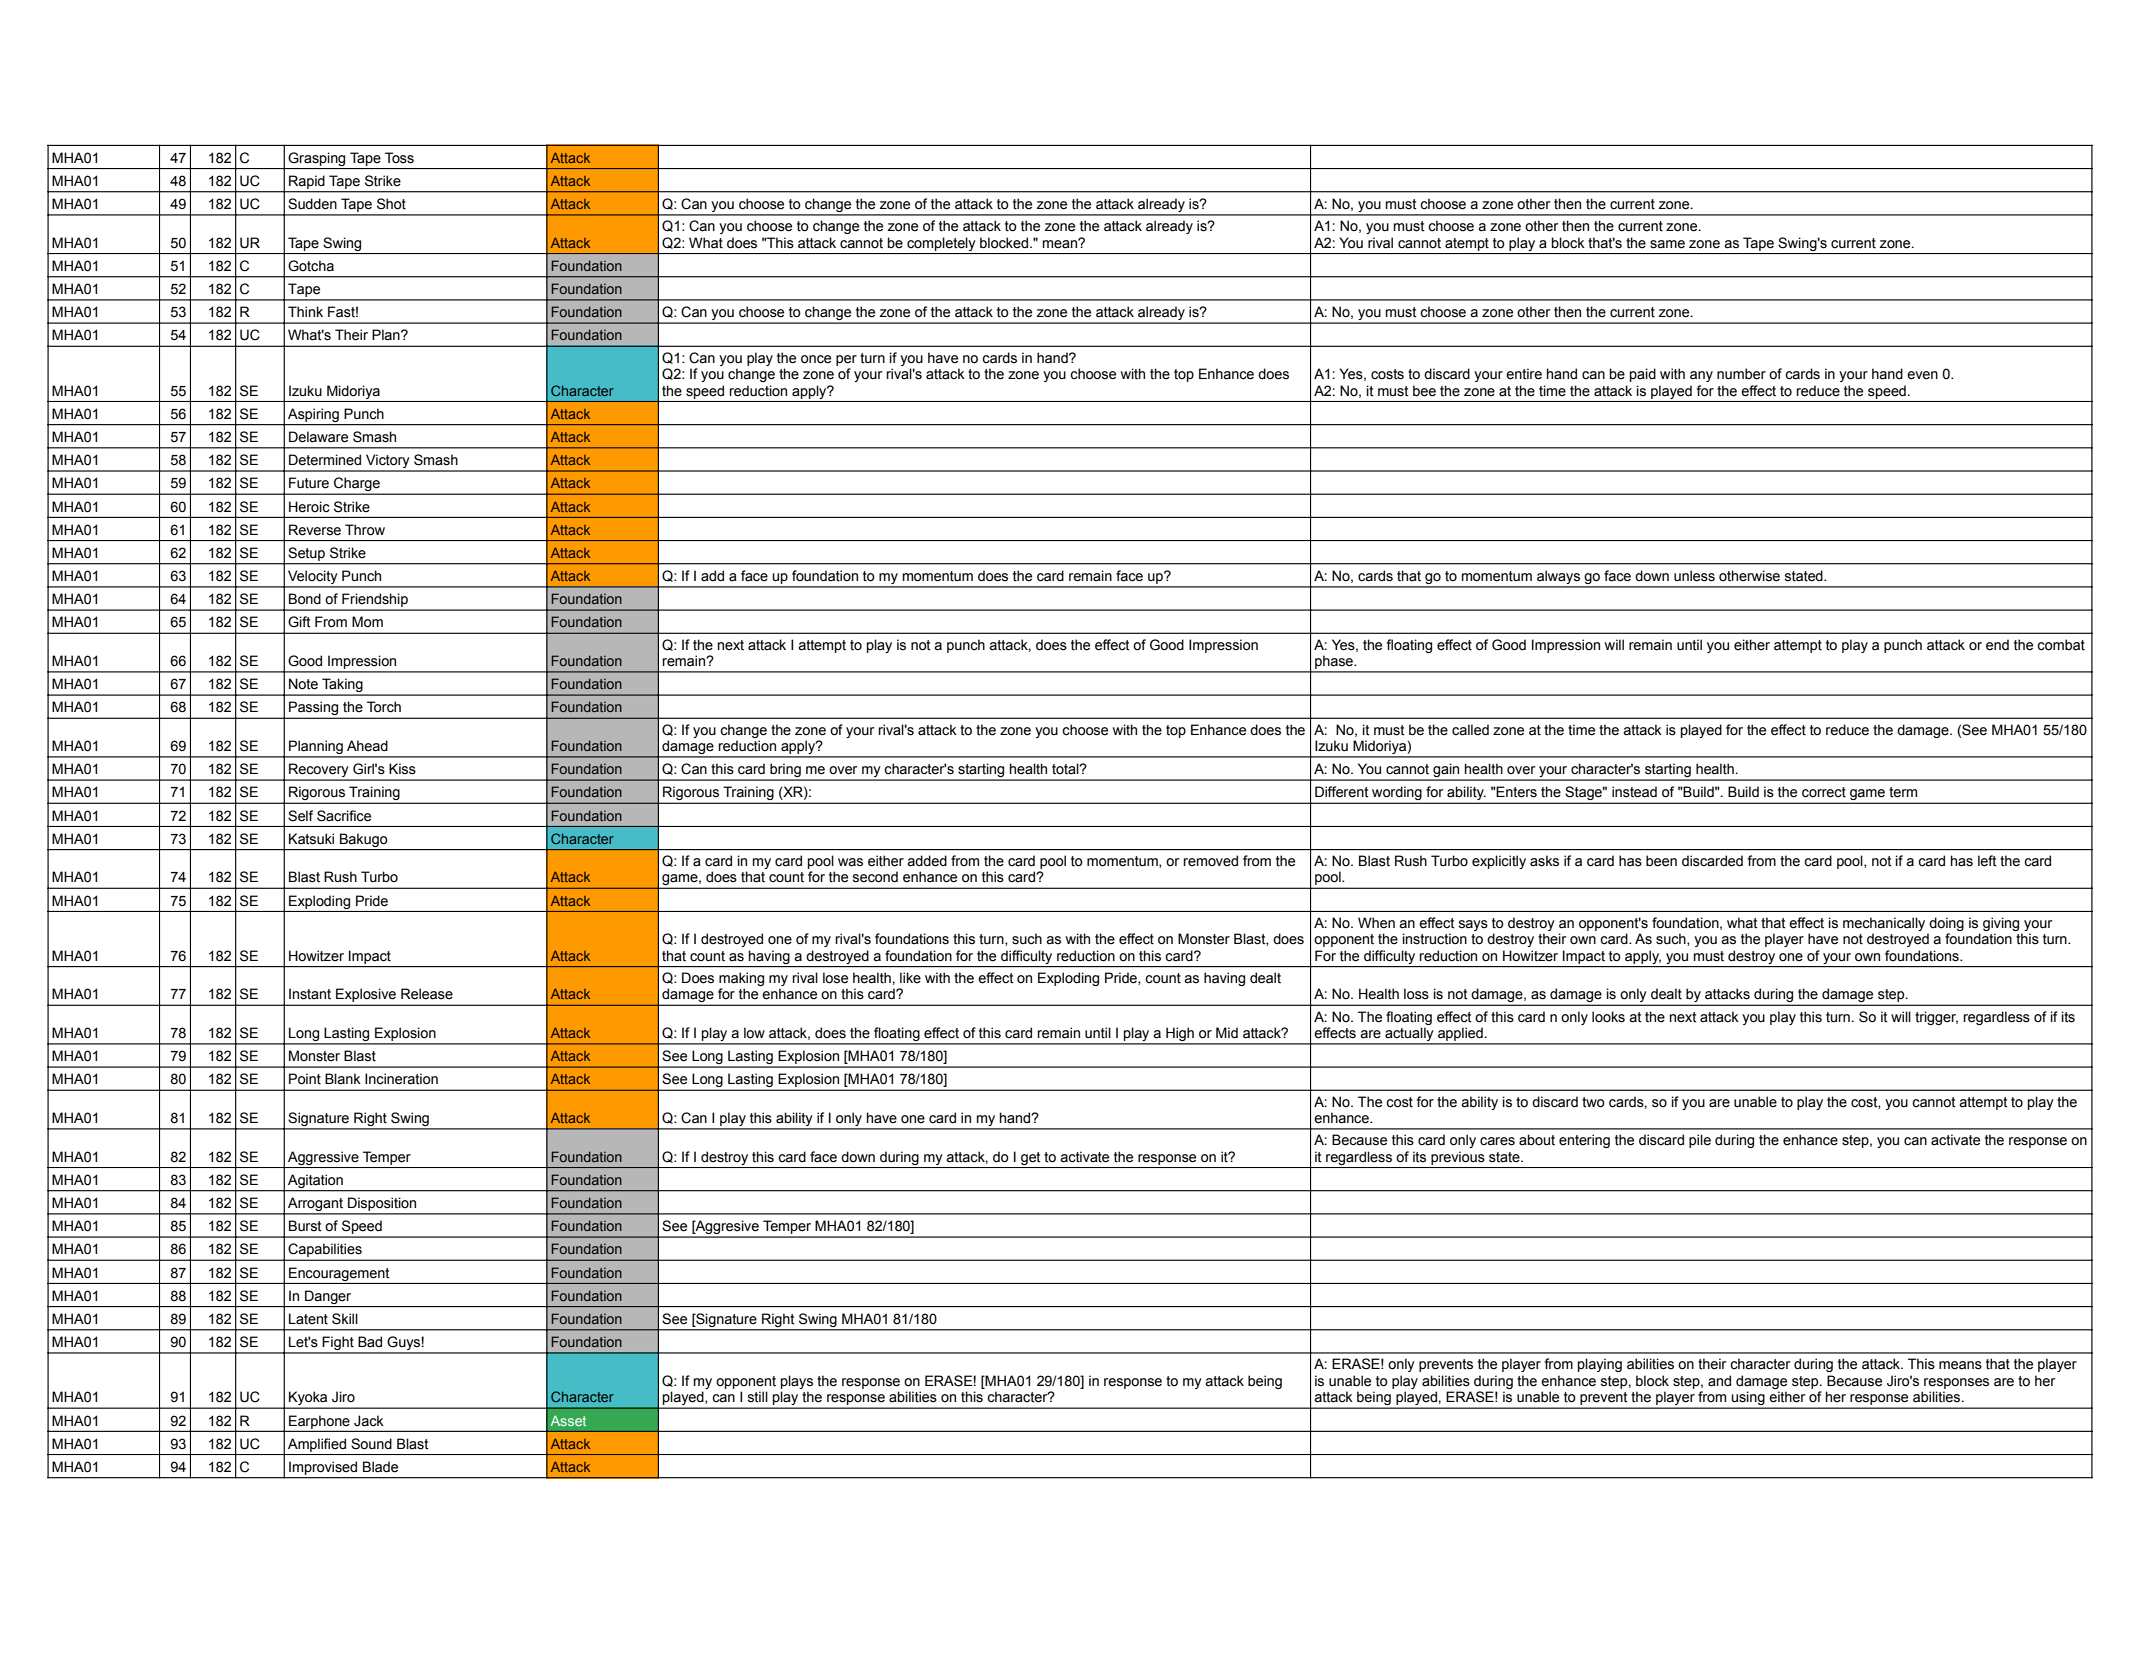  Describe the element at coordinates (1030, 1158) in the document. I see `get` at that location.
